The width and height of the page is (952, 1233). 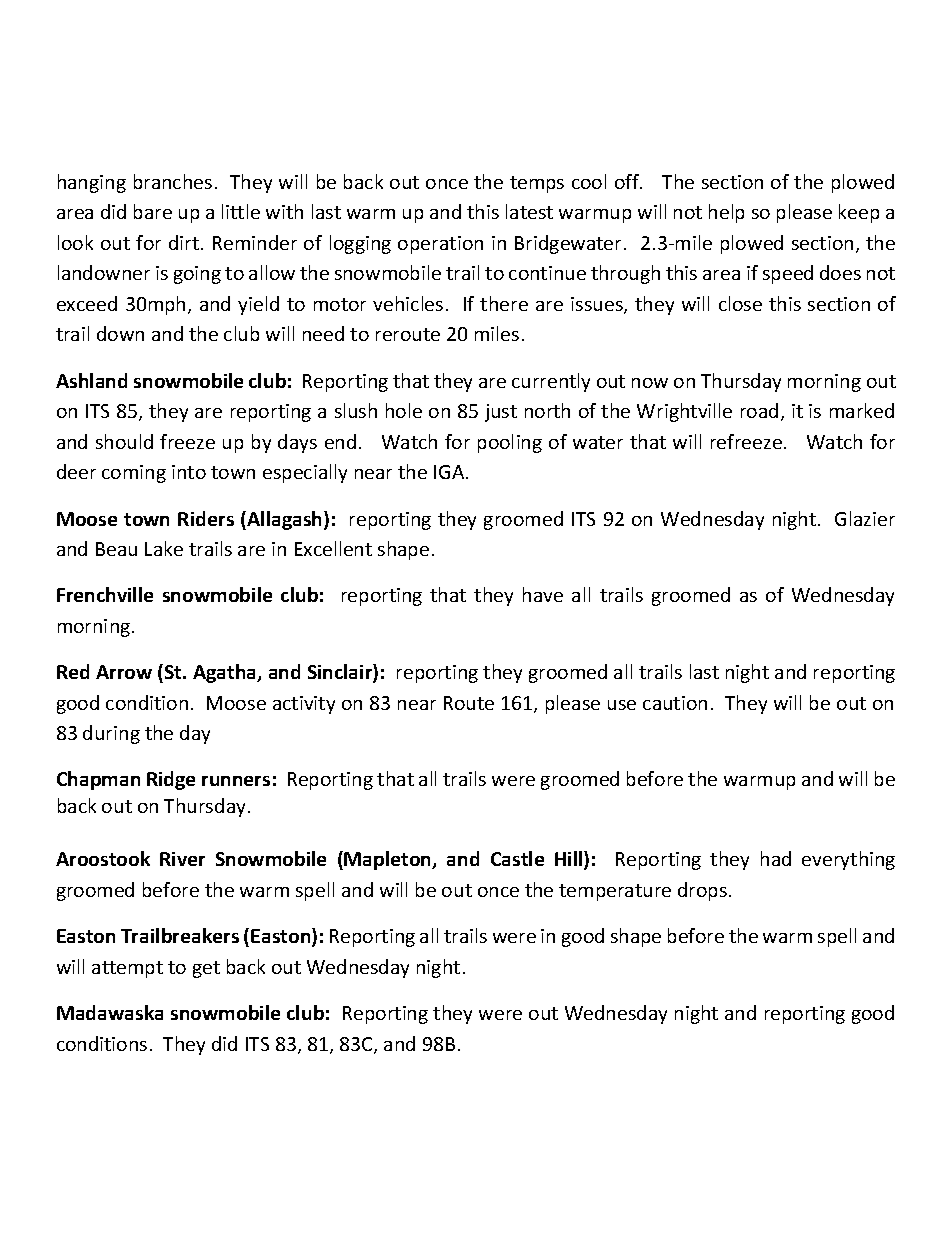 I want to click on use, so click(x=622, y=705).
